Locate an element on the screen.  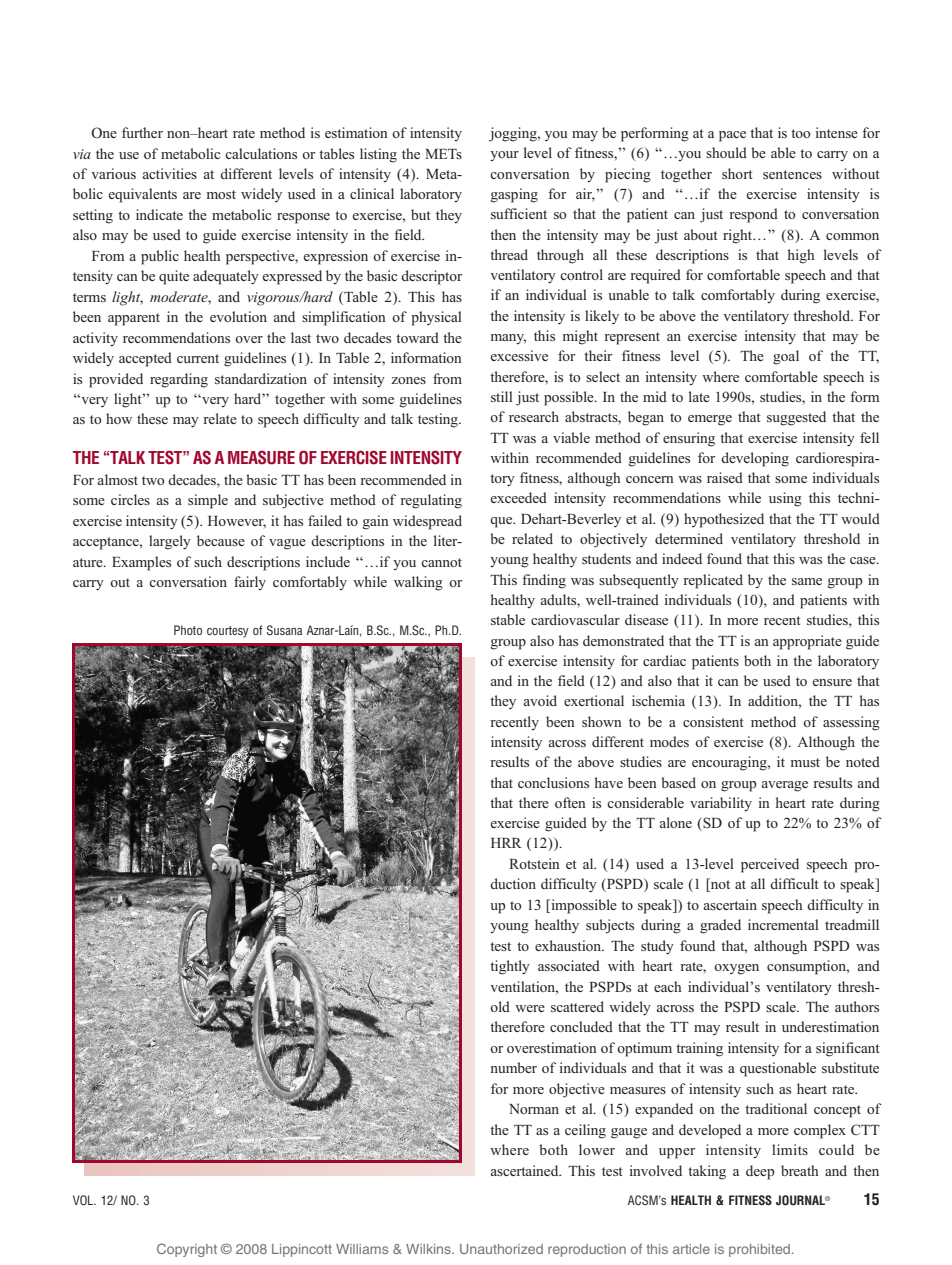
Copyright is located at coordinates (187, 1250).
